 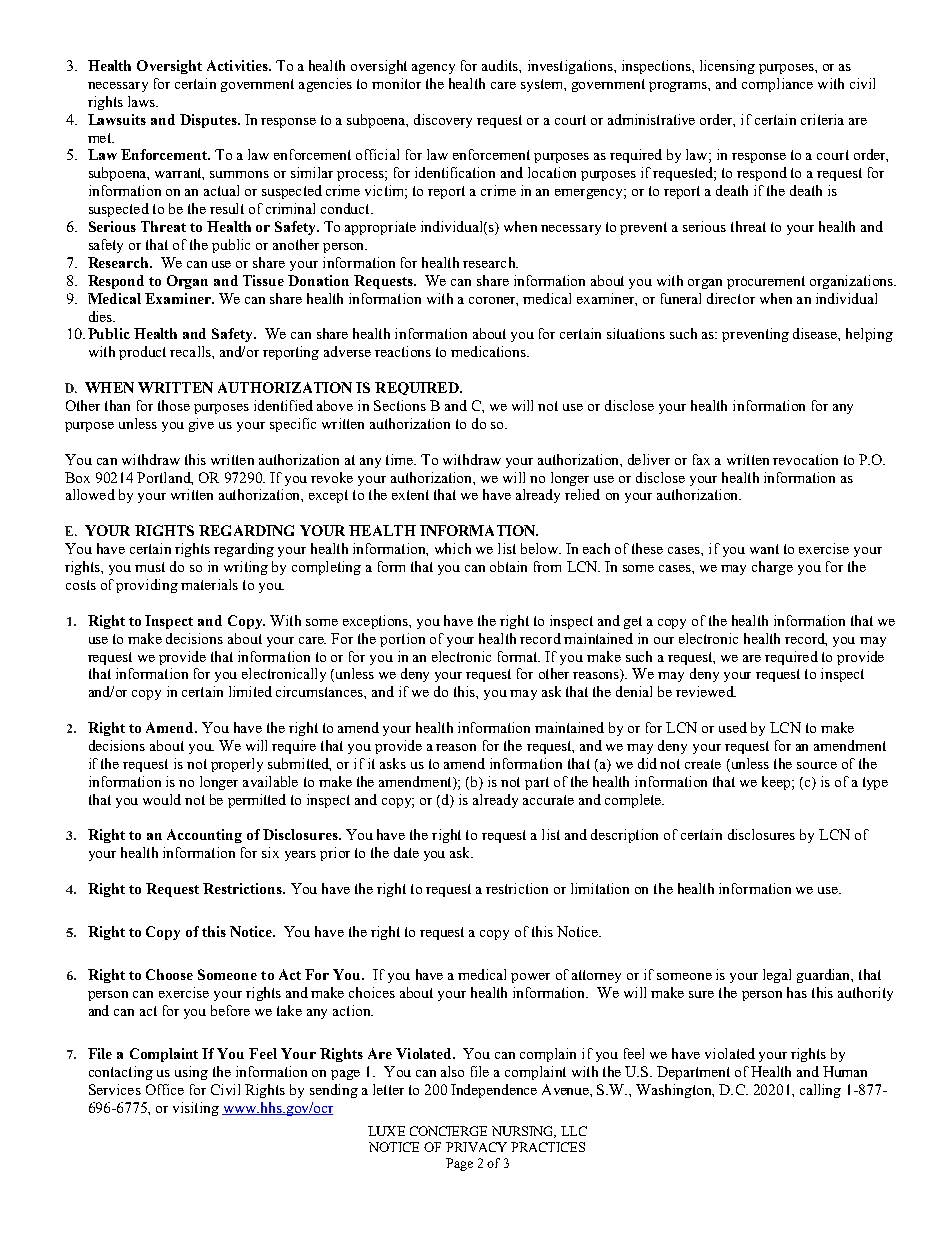 I want to click on director, so click(x=731, y=298).
